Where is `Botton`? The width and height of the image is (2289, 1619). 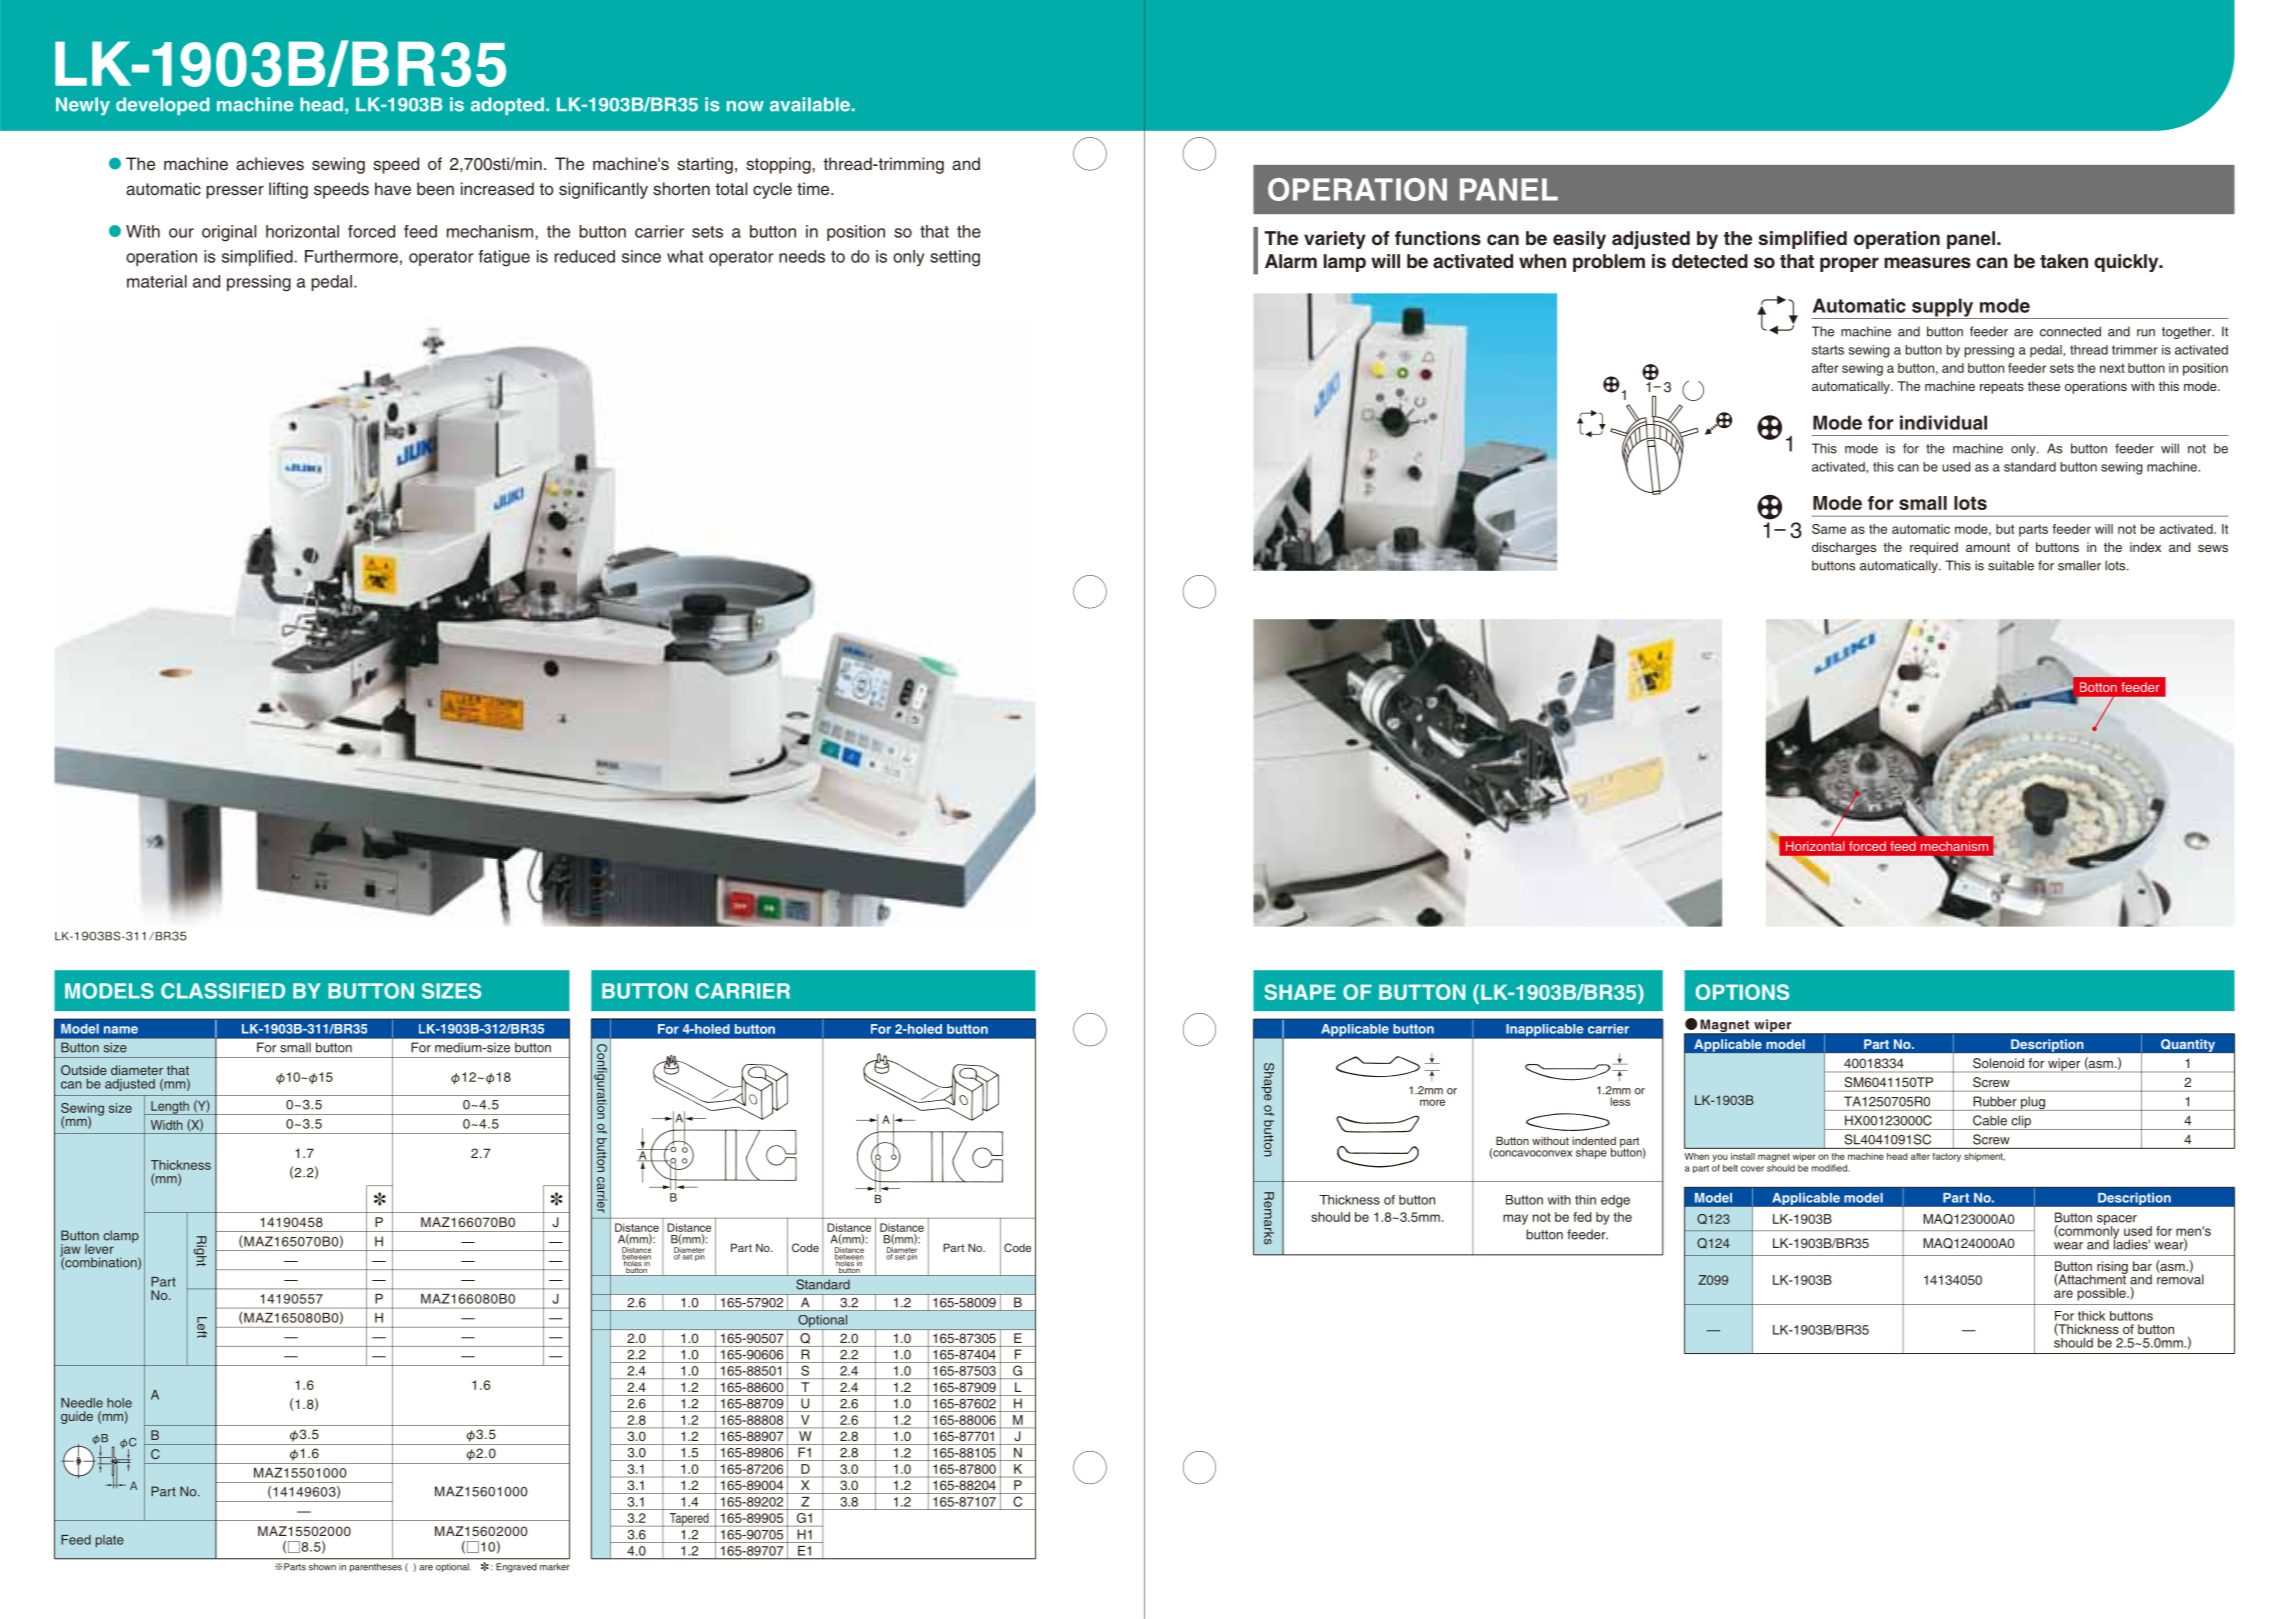 Botton is located at coordinates (2098, 687).
